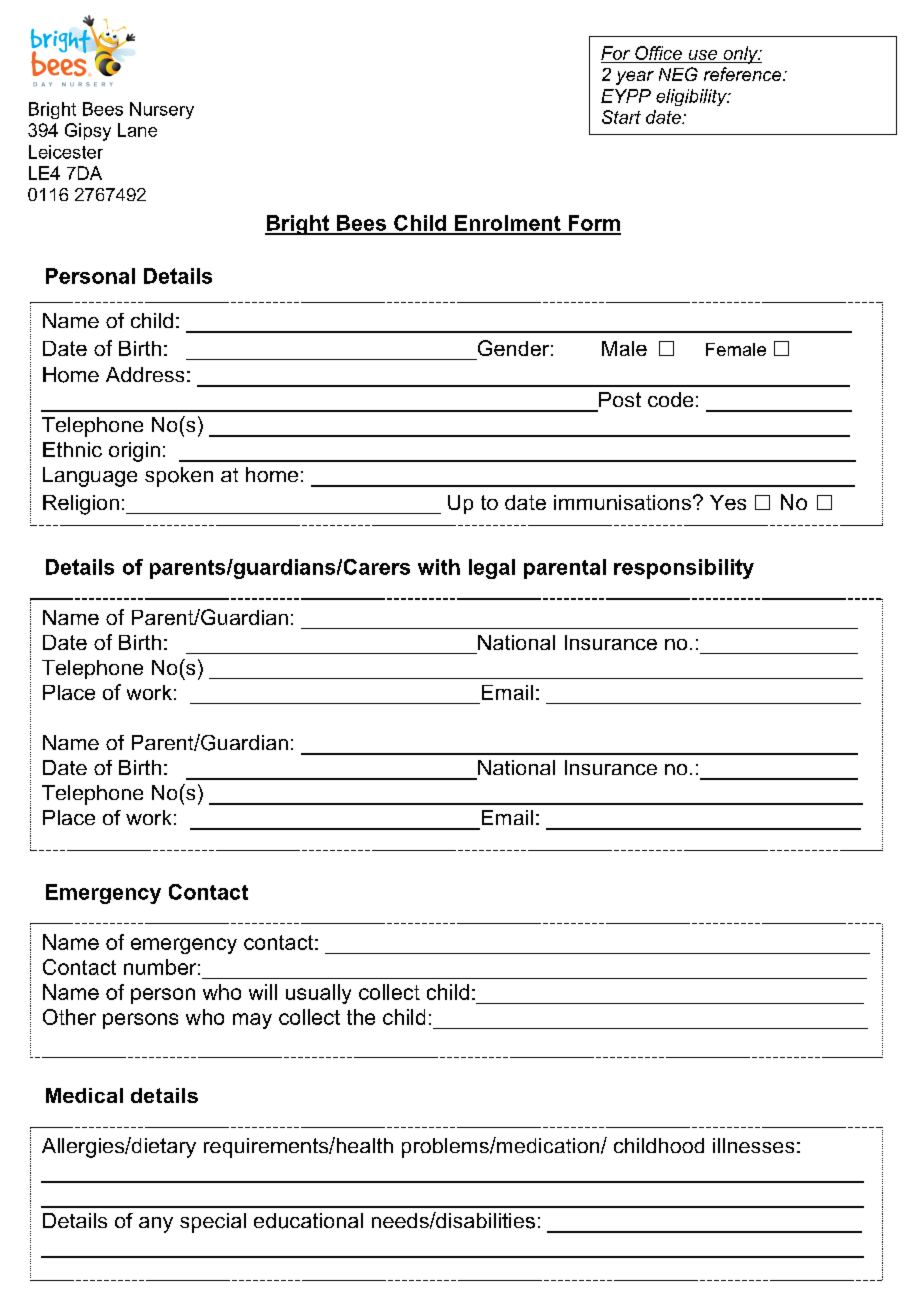 This image has height=1308, width=924. What do you see at coordinates (670, 399) in the image?
I see `code` at bounding box center [670, 399].
